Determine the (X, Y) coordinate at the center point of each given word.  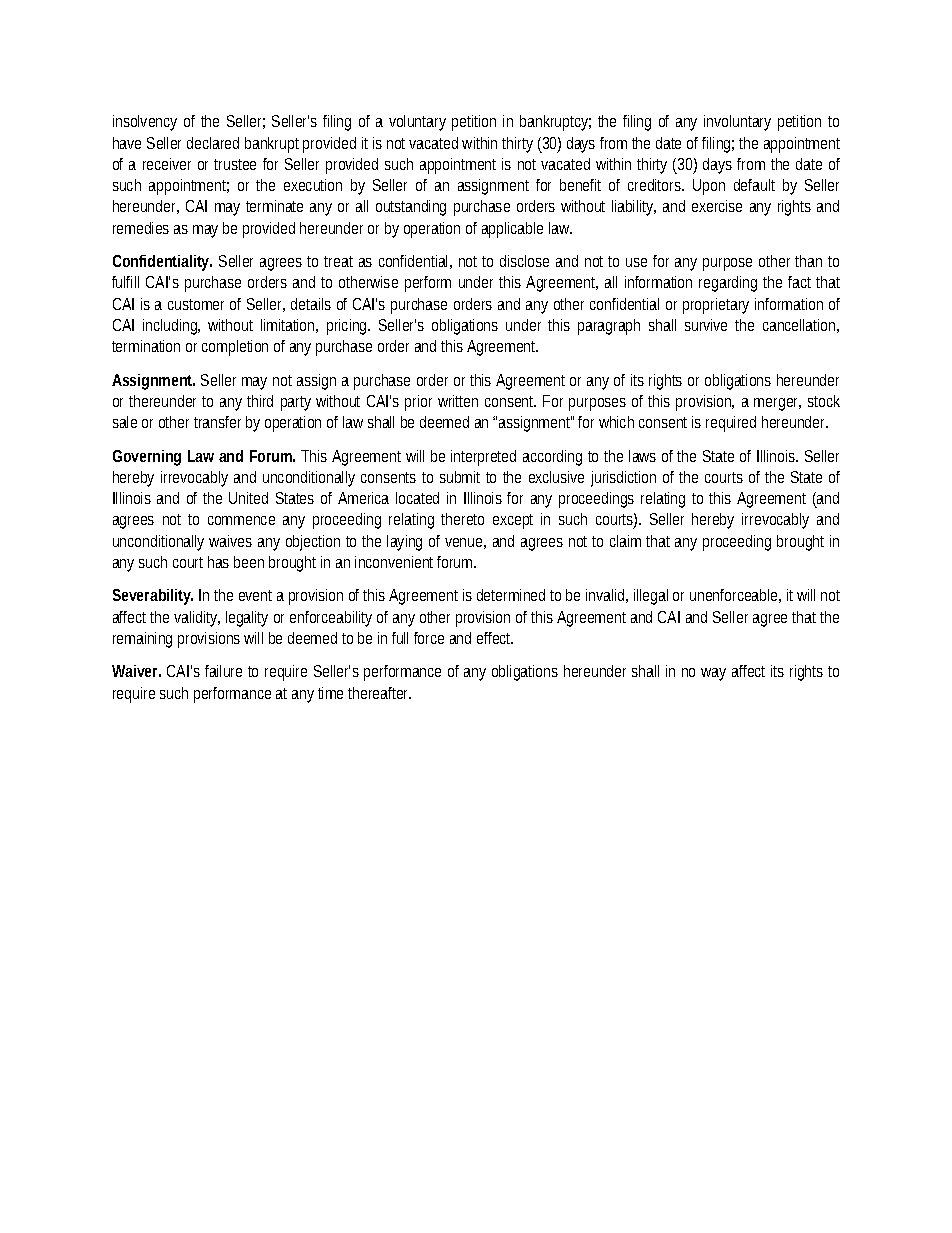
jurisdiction (623, 479)
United (248, 498)
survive (706, 325)
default (754, 185)
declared (213, 143)
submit (460, 477)
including (171, 327)
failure (223, 671)
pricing (348, 327)
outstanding (411, 208)
